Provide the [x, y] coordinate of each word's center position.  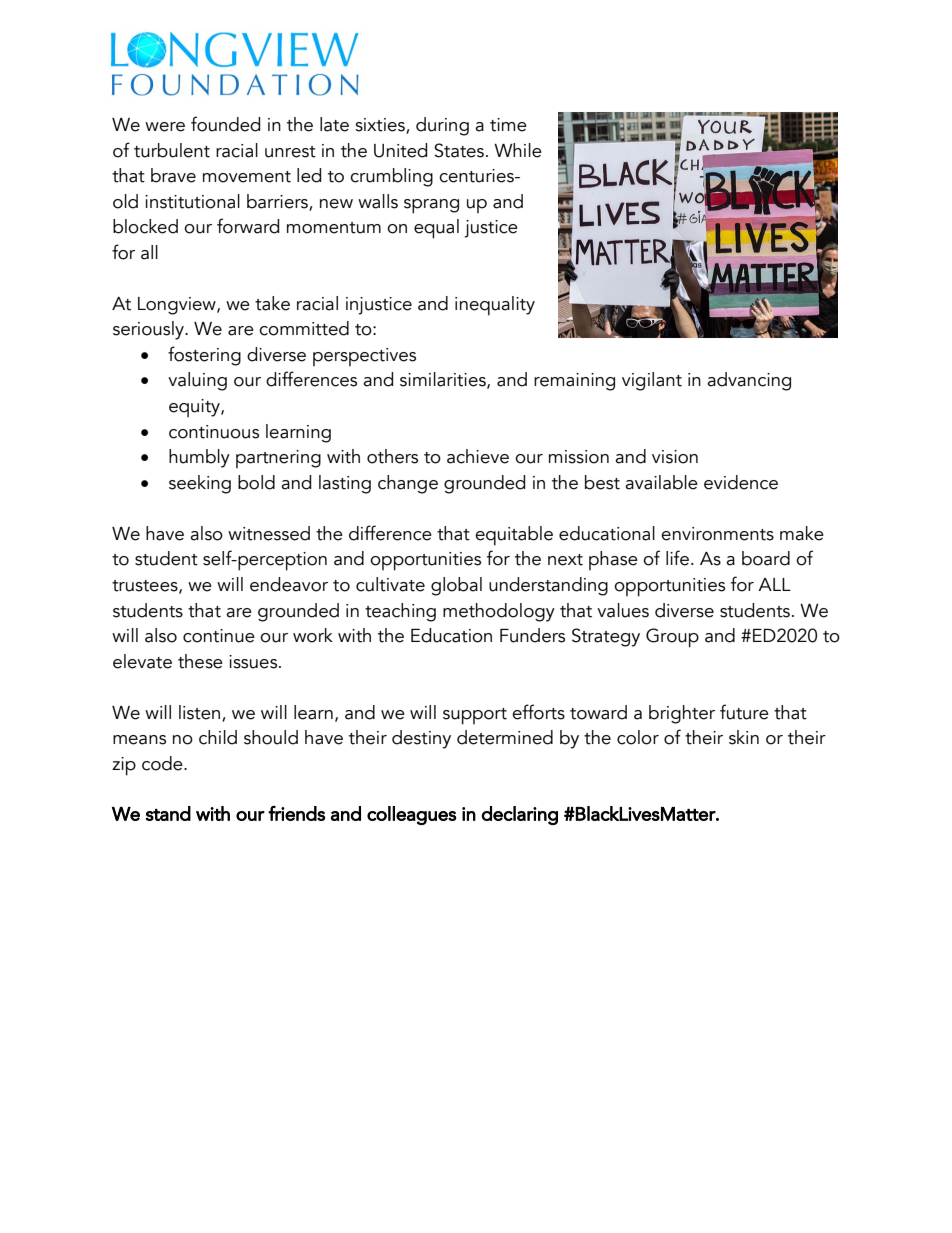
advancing [749, 381]
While [518, 150]
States [459, 150]
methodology [499, 612]
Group [672, 638]
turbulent [172, 150]
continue [219, 636]
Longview [178, 306]
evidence [741, 482]
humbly [199, 458]
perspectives [364, 357]
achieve [478, 456]
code [163, 763]
